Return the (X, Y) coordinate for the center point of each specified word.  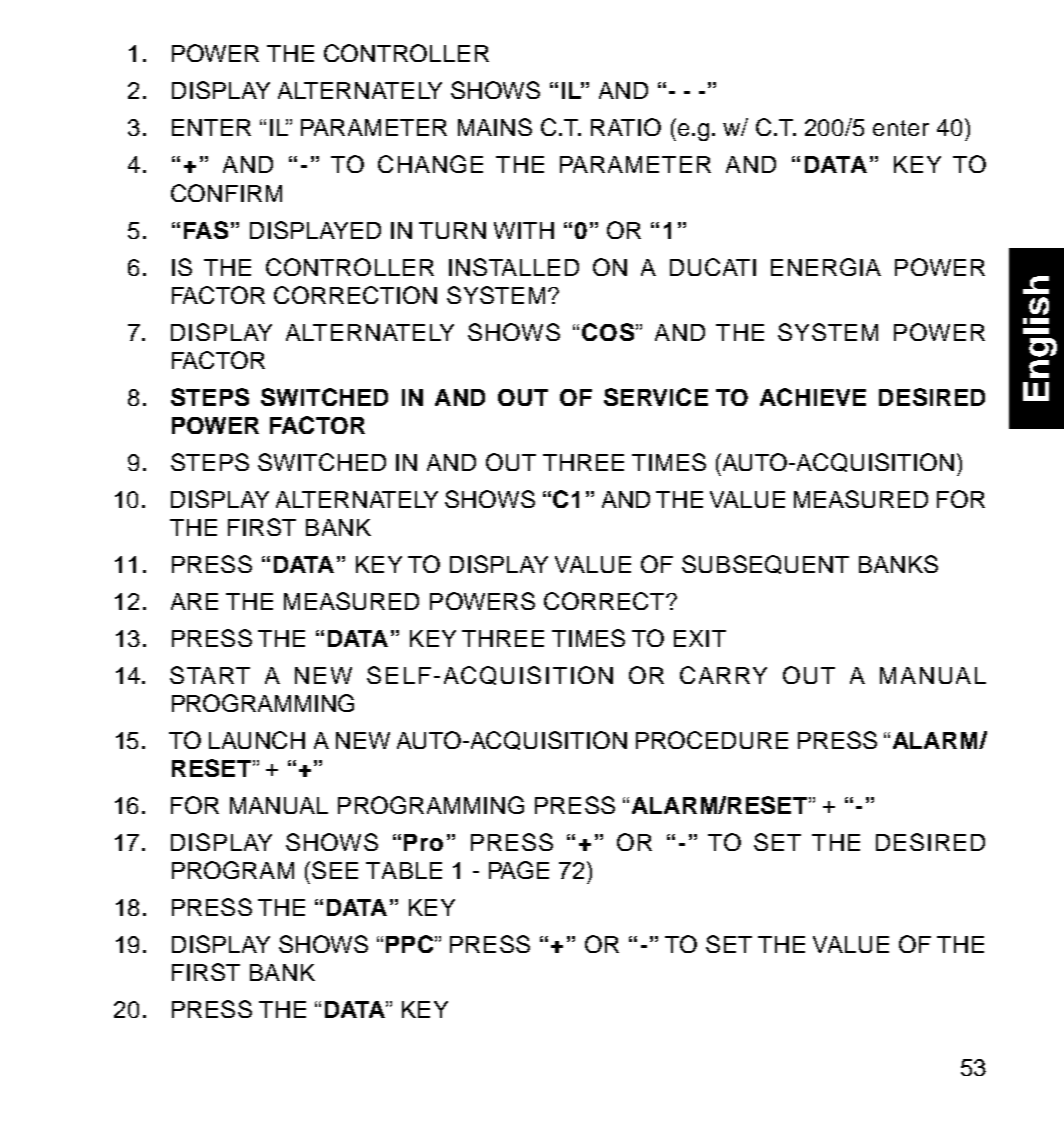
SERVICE (656, 397)
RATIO (626, 127)
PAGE (519, 870)
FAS (206, 230)
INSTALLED (514, 267)
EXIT (700, 638)
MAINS (495, 127)
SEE (335, 870)
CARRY (723, 675)
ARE (194, 601)
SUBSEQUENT (765, 564)
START (210, 675)
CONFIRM (226, 193)
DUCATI (713, 267)
